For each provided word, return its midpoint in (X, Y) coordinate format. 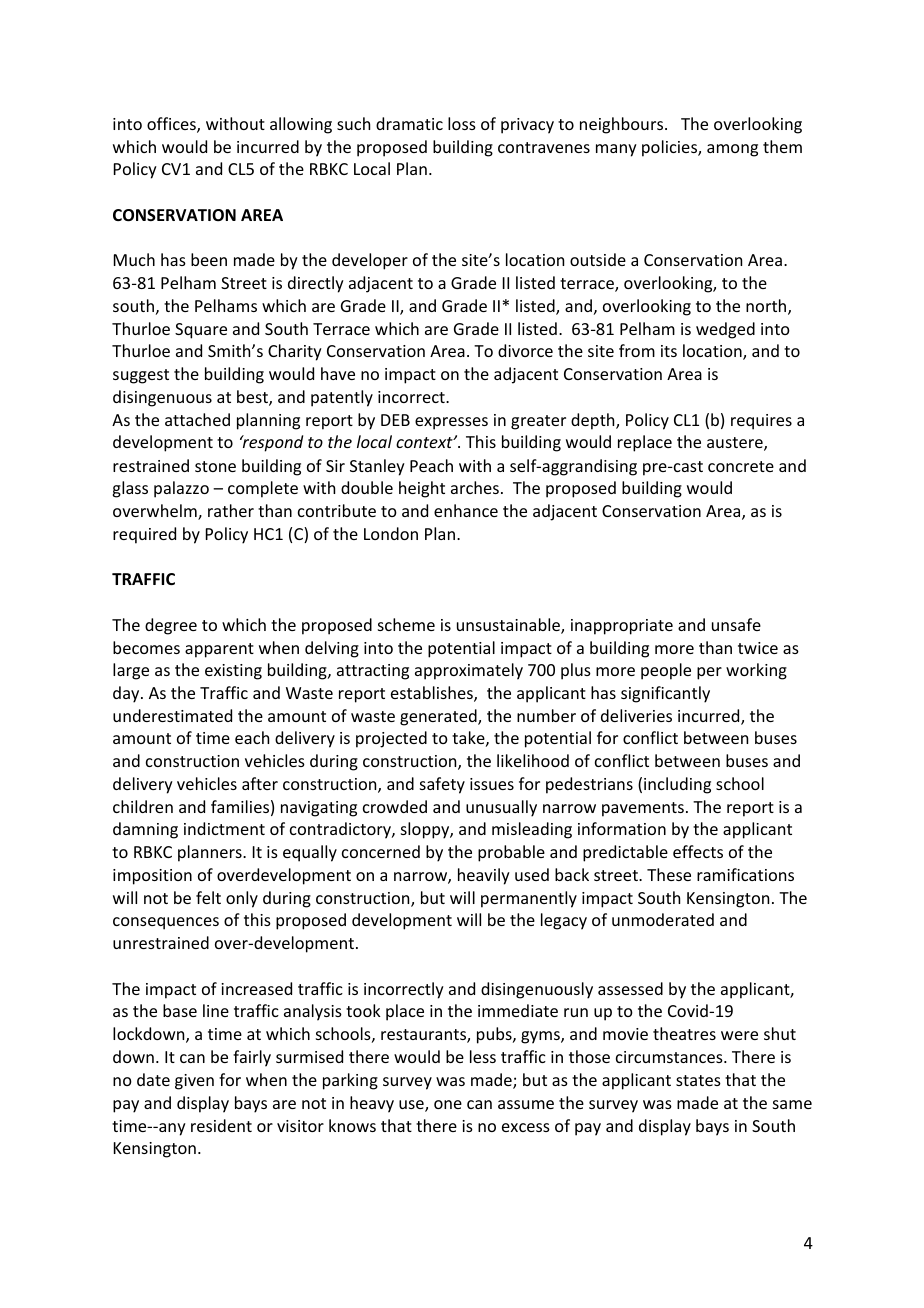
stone (215, 466)
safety (442, 785)
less (483, 1056)
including (677, 785)
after (260, 783)
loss (462, 123)
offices (172, 125)
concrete (741, 466)
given (194, 1082)
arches (475, 487)
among (732, 150)
